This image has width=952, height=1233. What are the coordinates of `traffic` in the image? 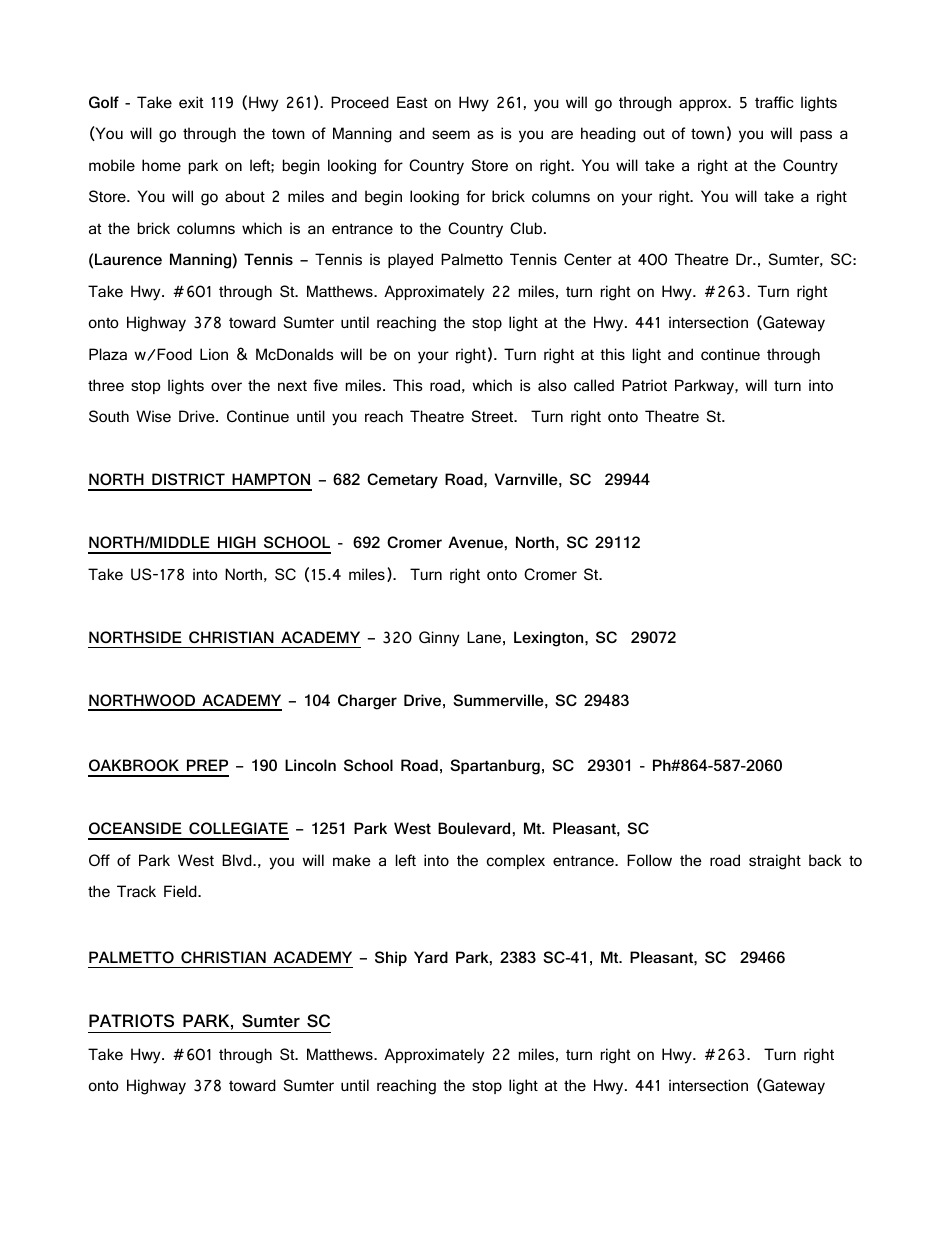 It's located at (774, 102).
